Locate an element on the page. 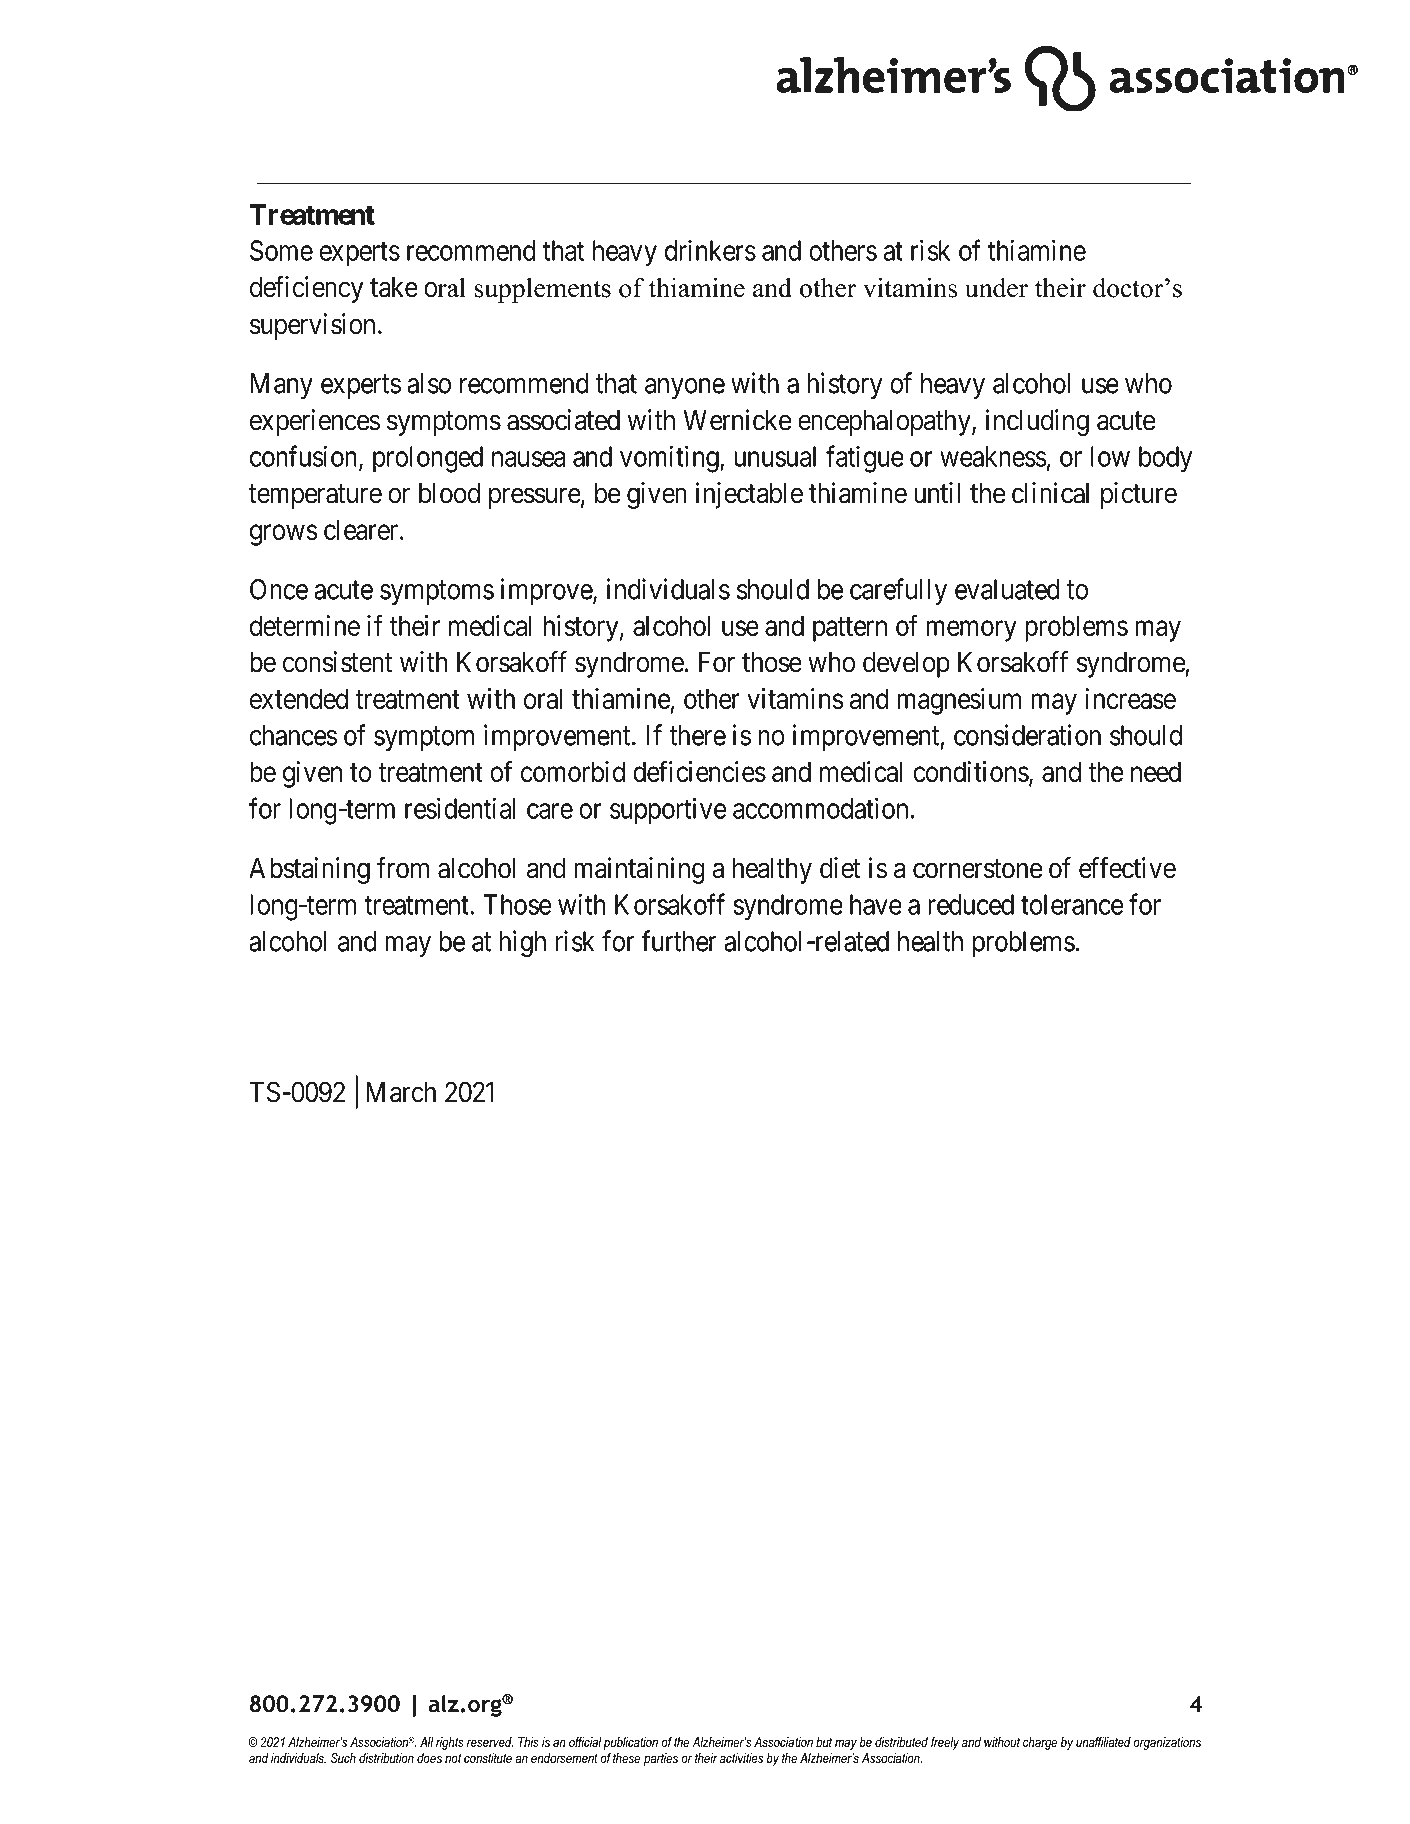  under is located at coordinates (996, 288).
